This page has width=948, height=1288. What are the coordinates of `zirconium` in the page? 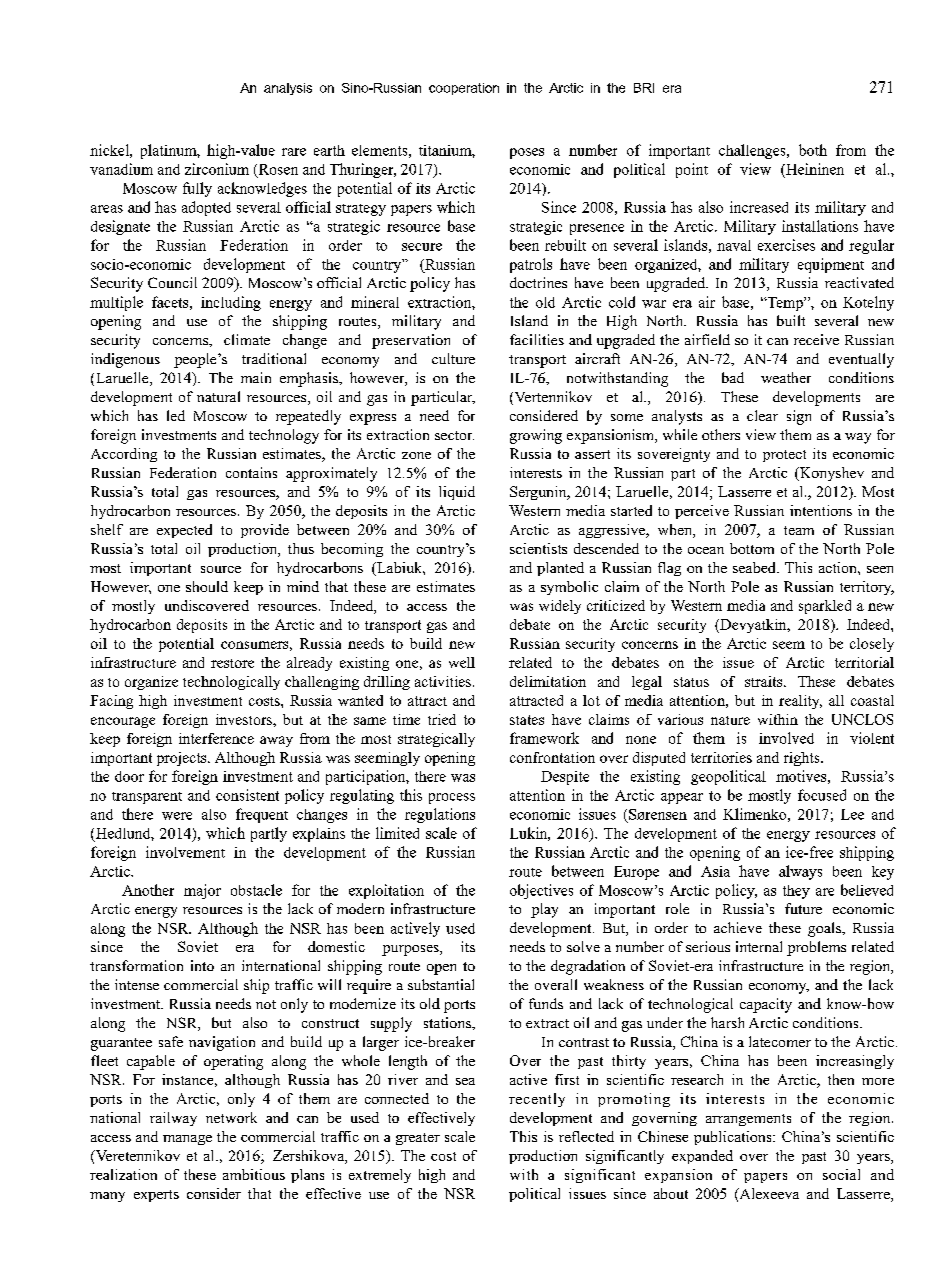 It's located at (217, 169).
